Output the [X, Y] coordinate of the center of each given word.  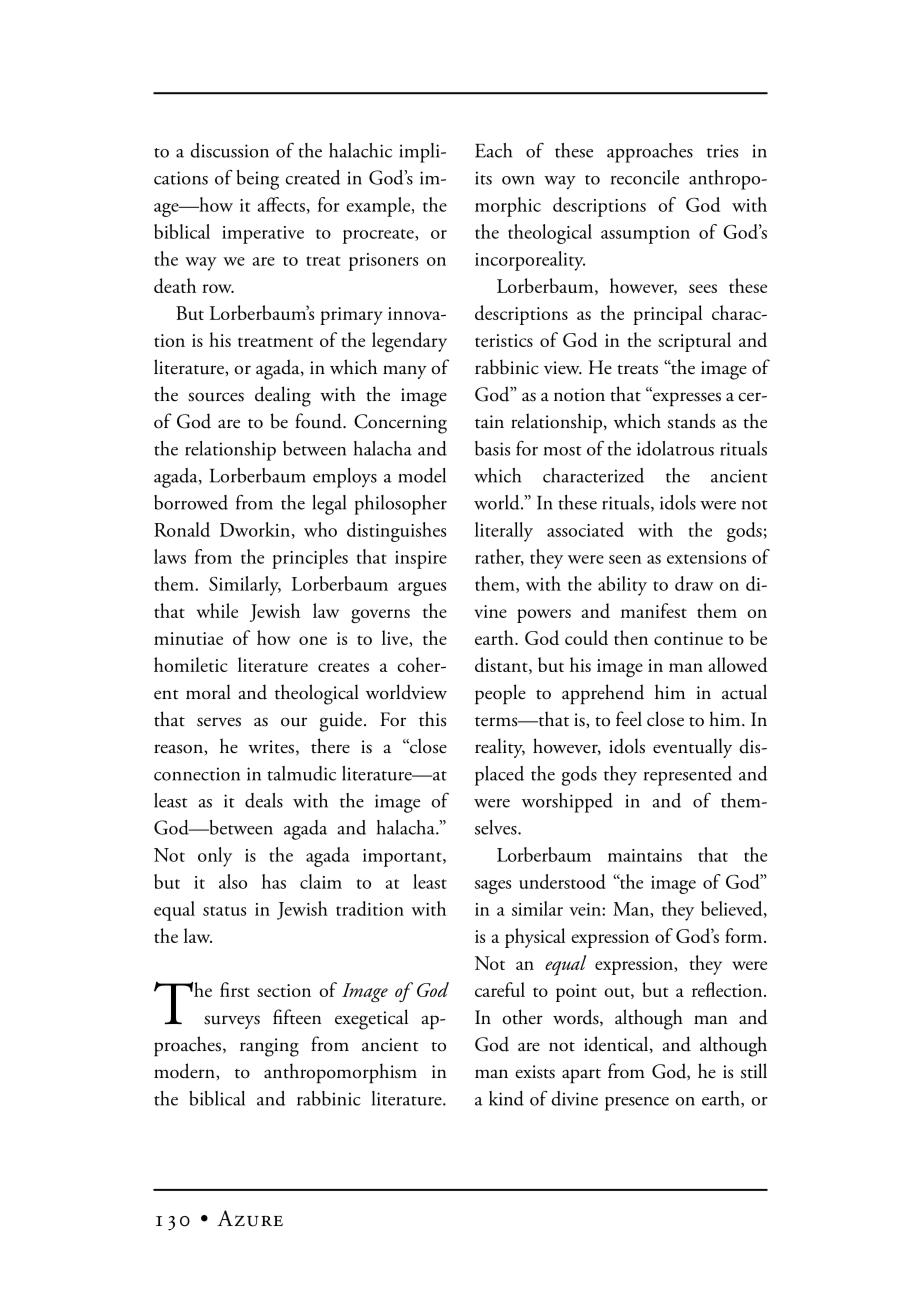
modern [185, 1071]
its [483, 178]
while [217, 610]
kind [506, 1098]
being [258, 180]
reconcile [645, 177]
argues [422, 589]
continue [688, 638]
